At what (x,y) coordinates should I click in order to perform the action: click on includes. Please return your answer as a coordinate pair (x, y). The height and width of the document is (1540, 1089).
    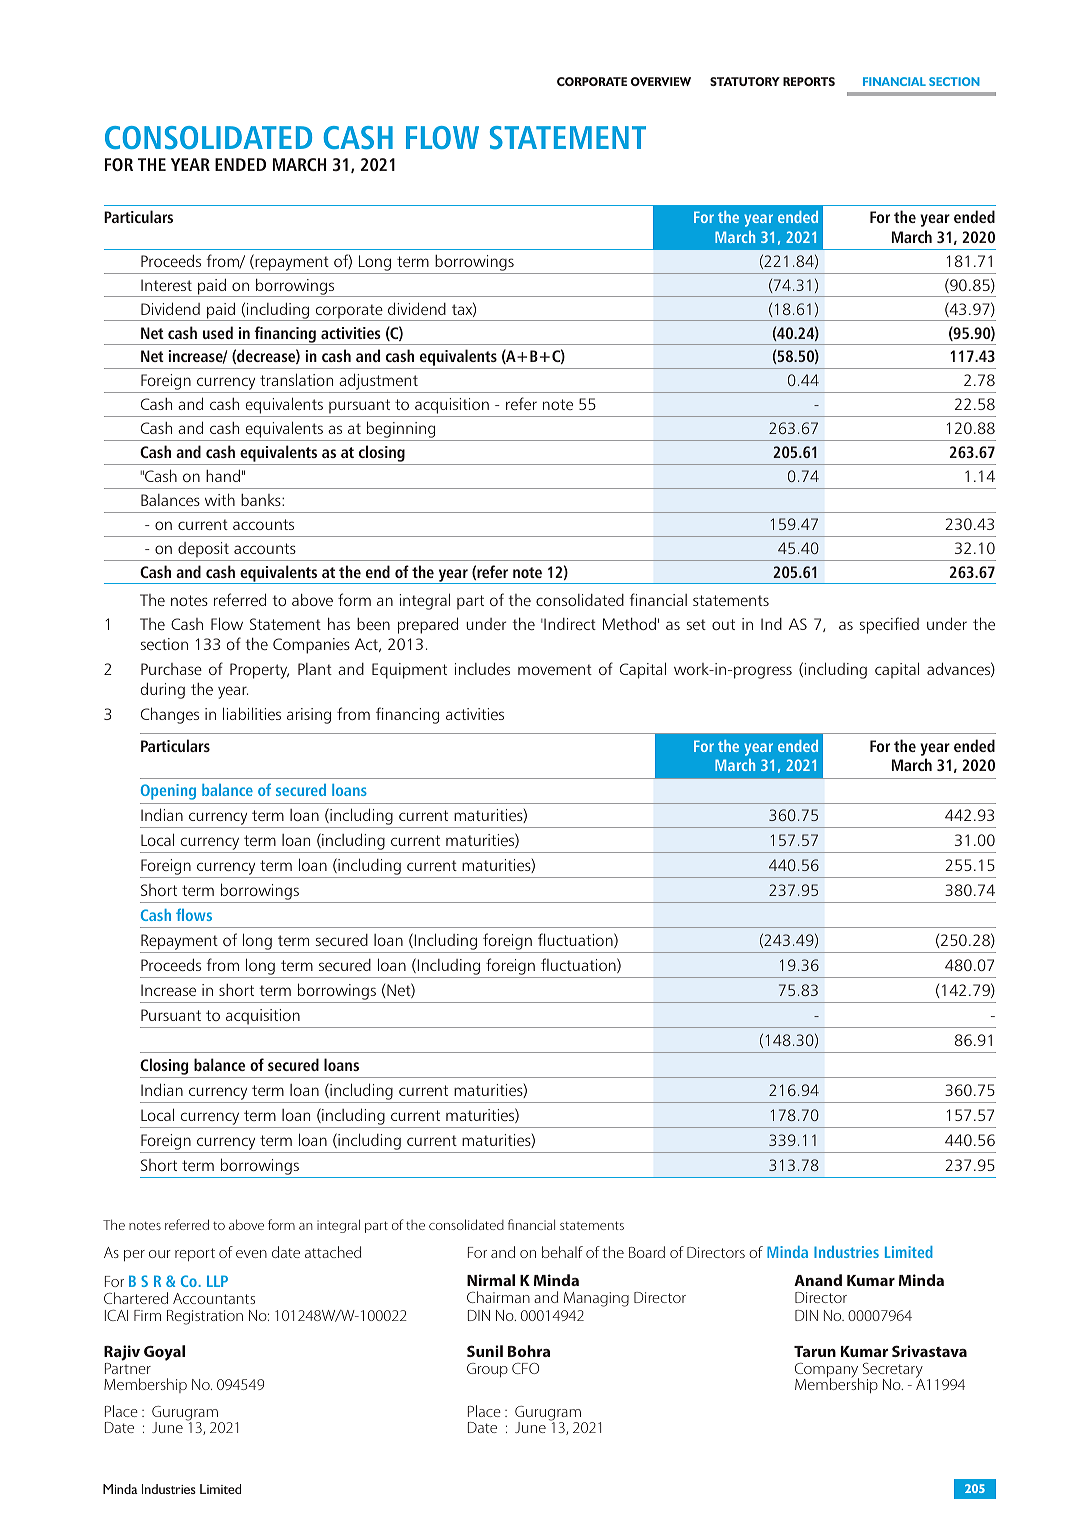
    Looking at the image, I should click on (482, 668).
